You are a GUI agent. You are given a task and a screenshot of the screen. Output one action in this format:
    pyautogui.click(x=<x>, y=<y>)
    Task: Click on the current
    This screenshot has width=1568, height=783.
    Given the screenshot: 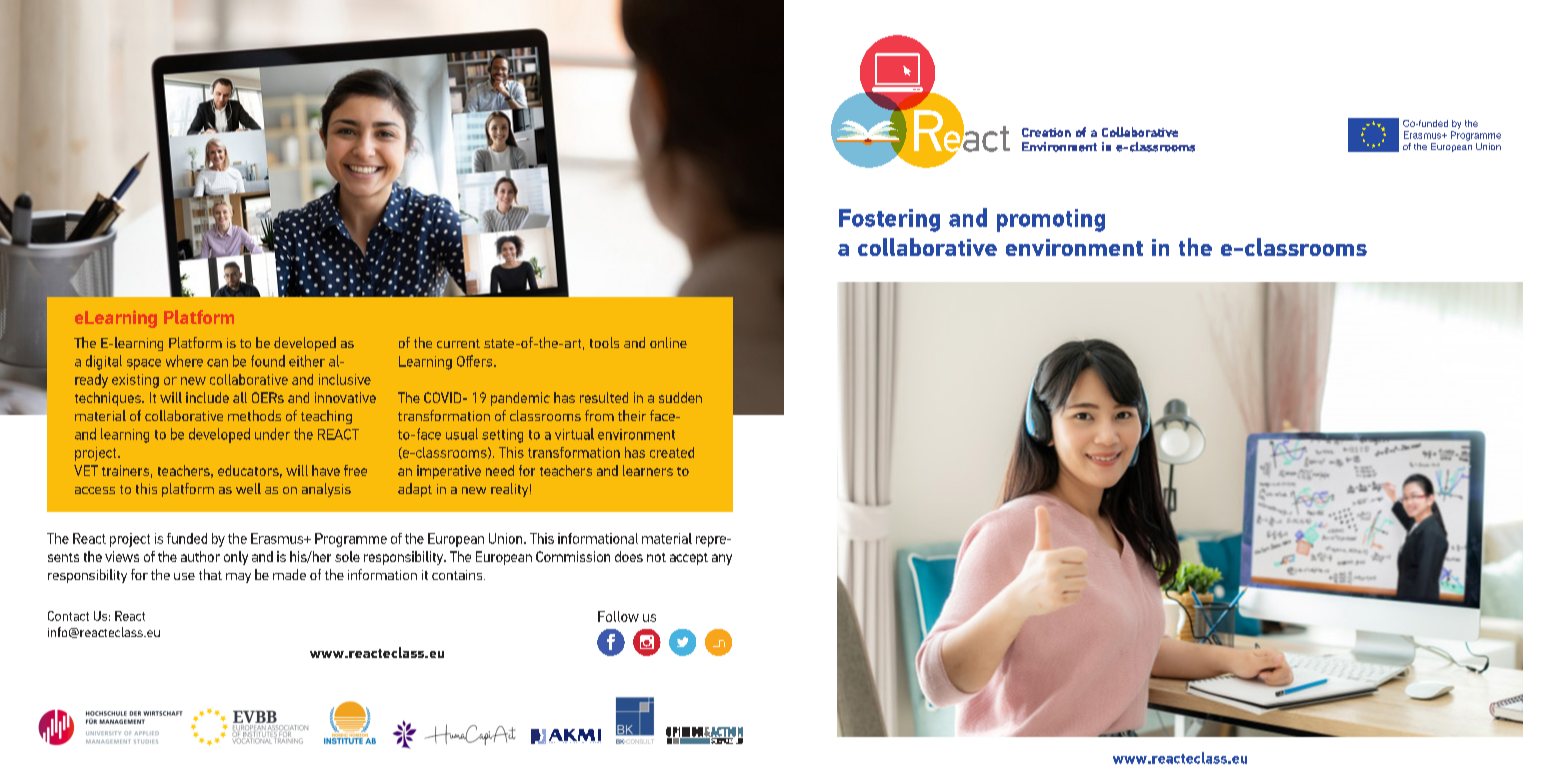 What is the action you would take?
    pyautogui.click(x=458, y=343)
